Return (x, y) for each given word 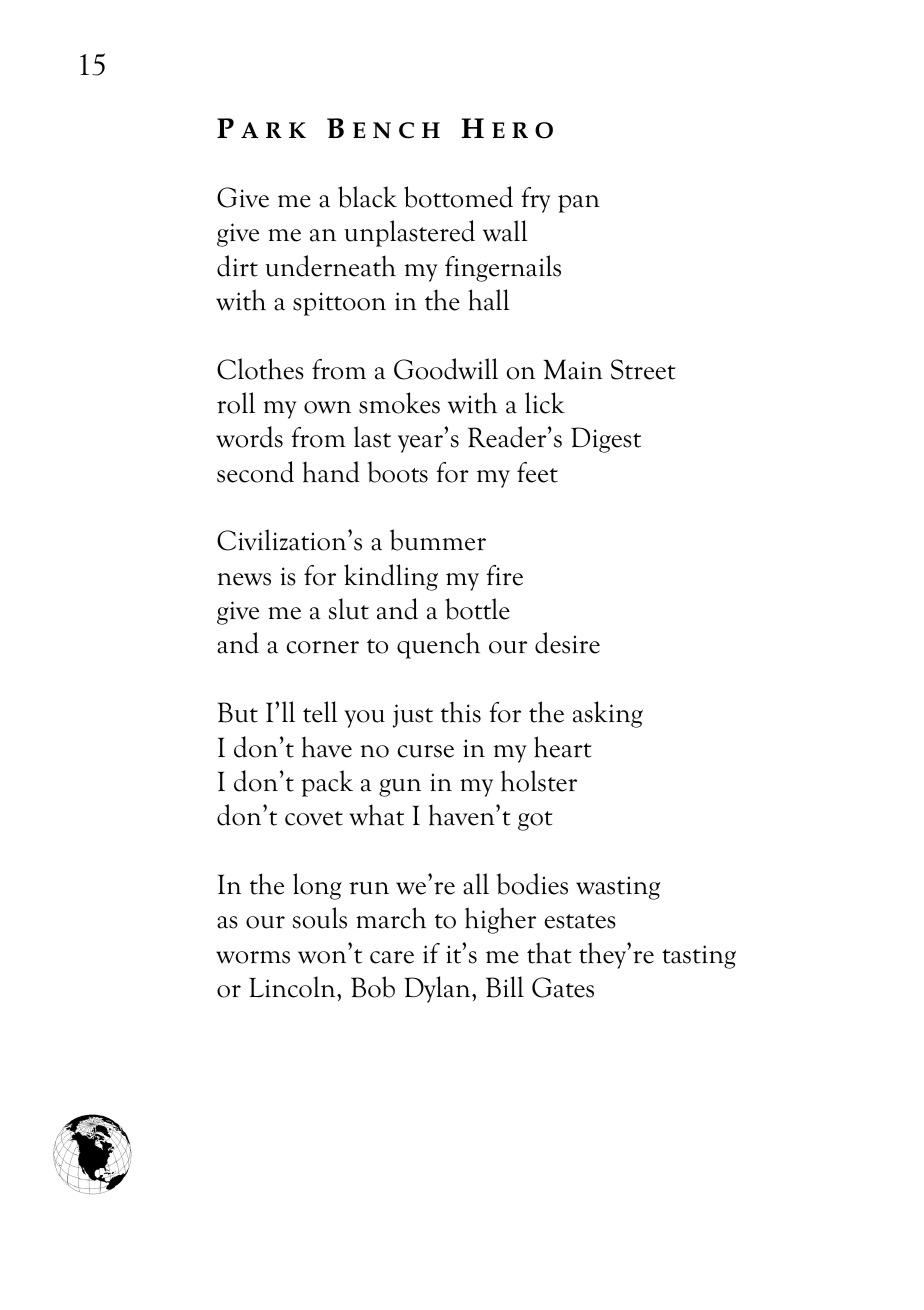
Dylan (438, 989)
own (327, 407)
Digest (606, 440)
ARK (273, 130)
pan (579, 204)
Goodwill (446, 369)
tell (320, 712)
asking (608, 714)
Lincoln (293, 987)
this (461, 712)
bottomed (458, 197)
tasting (699, 957)
